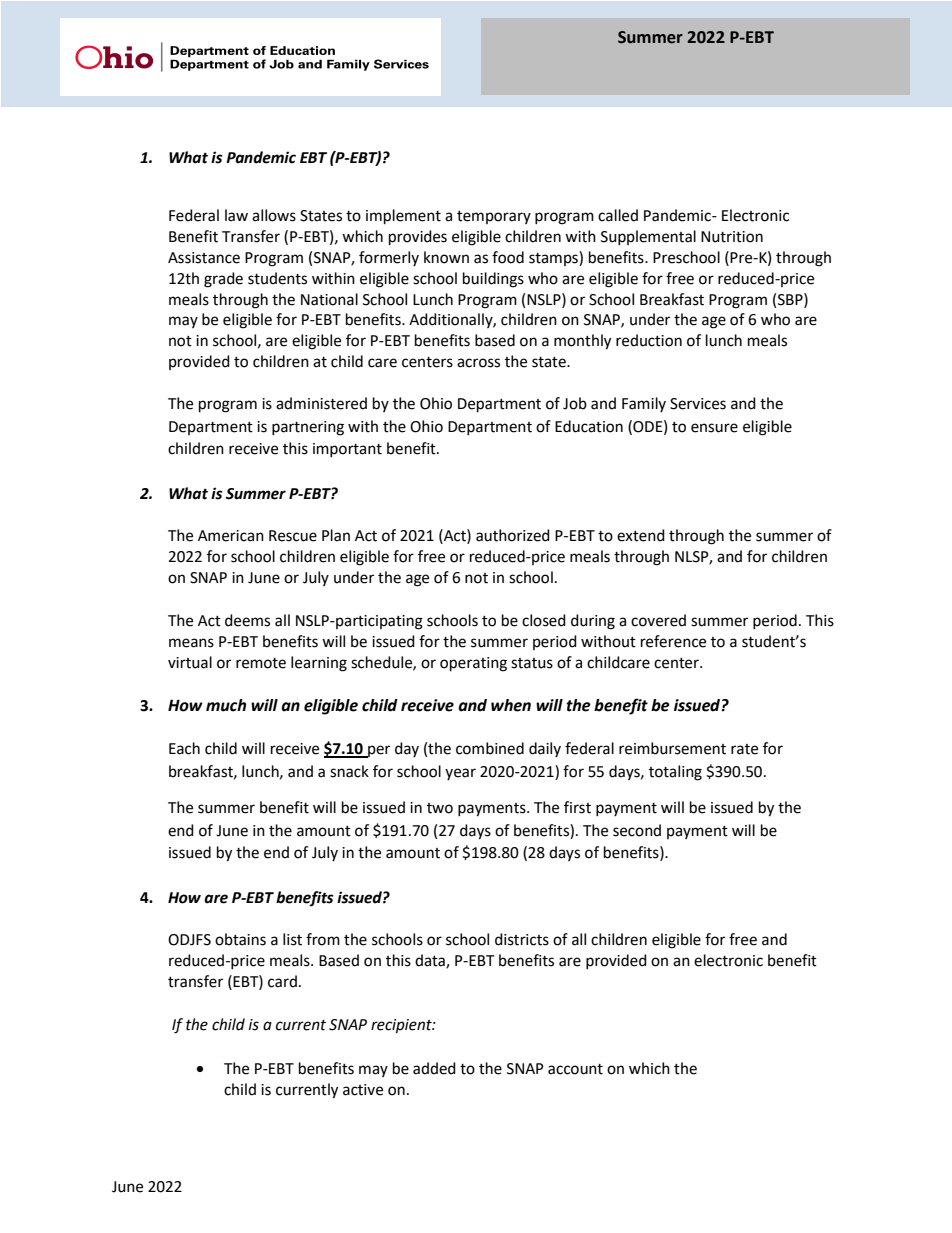 The width and height of the page is (952, 1233). Describe the element at coordinates (478, 363) in the page. I see `across` at that location.
